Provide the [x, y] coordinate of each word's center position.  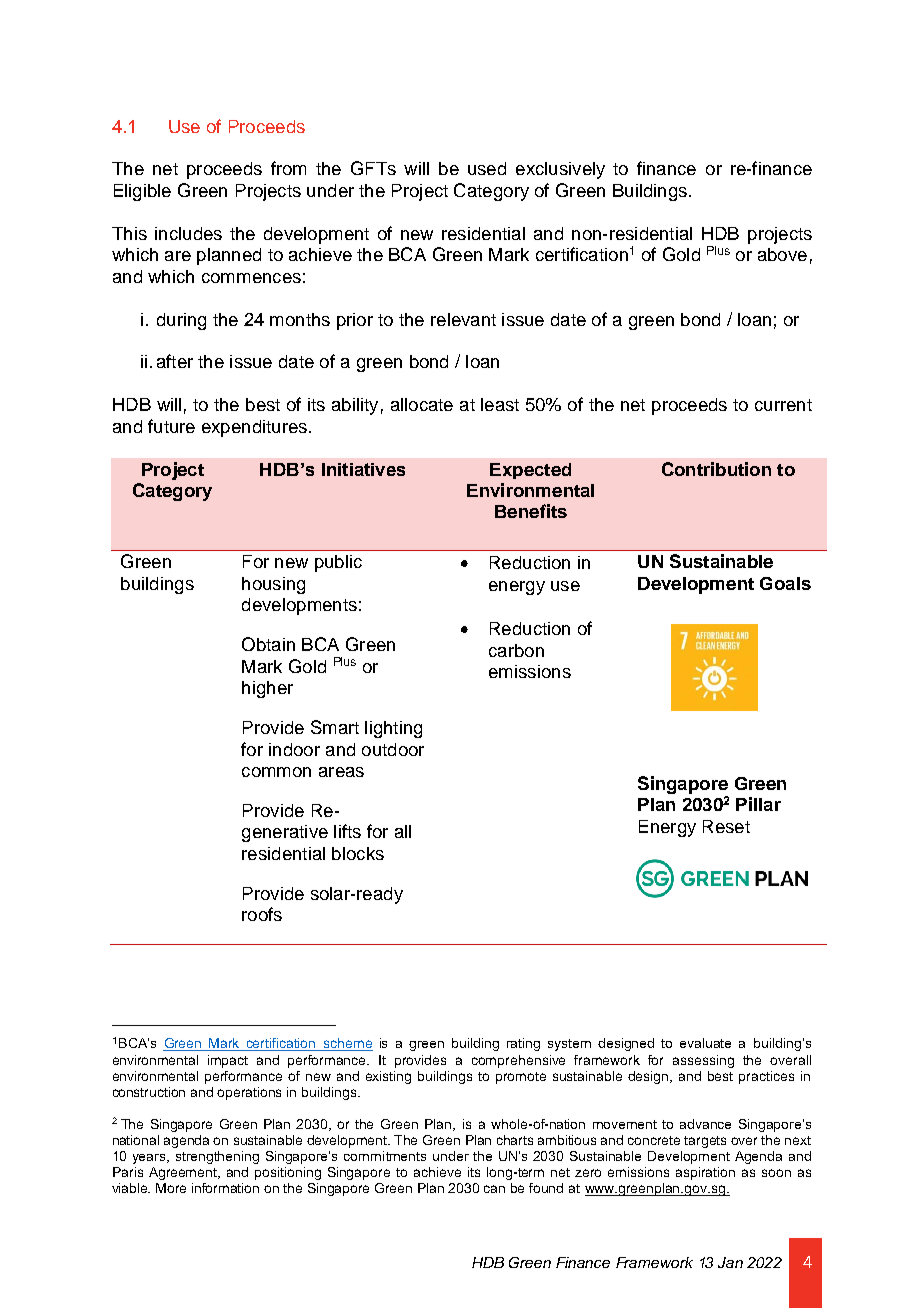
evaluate [705, 1043]
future [171, 426]
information [225, 1188]
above [782, 254]
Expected [530, 471]
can [494, 1189]
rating [523, 1044]
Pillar [758, 804]
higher [267, 689]
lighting [393, 729]
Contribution [716, 469]
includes [188, 233]
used [487, 168]
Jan [730, 1262]
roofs [262, 914]
